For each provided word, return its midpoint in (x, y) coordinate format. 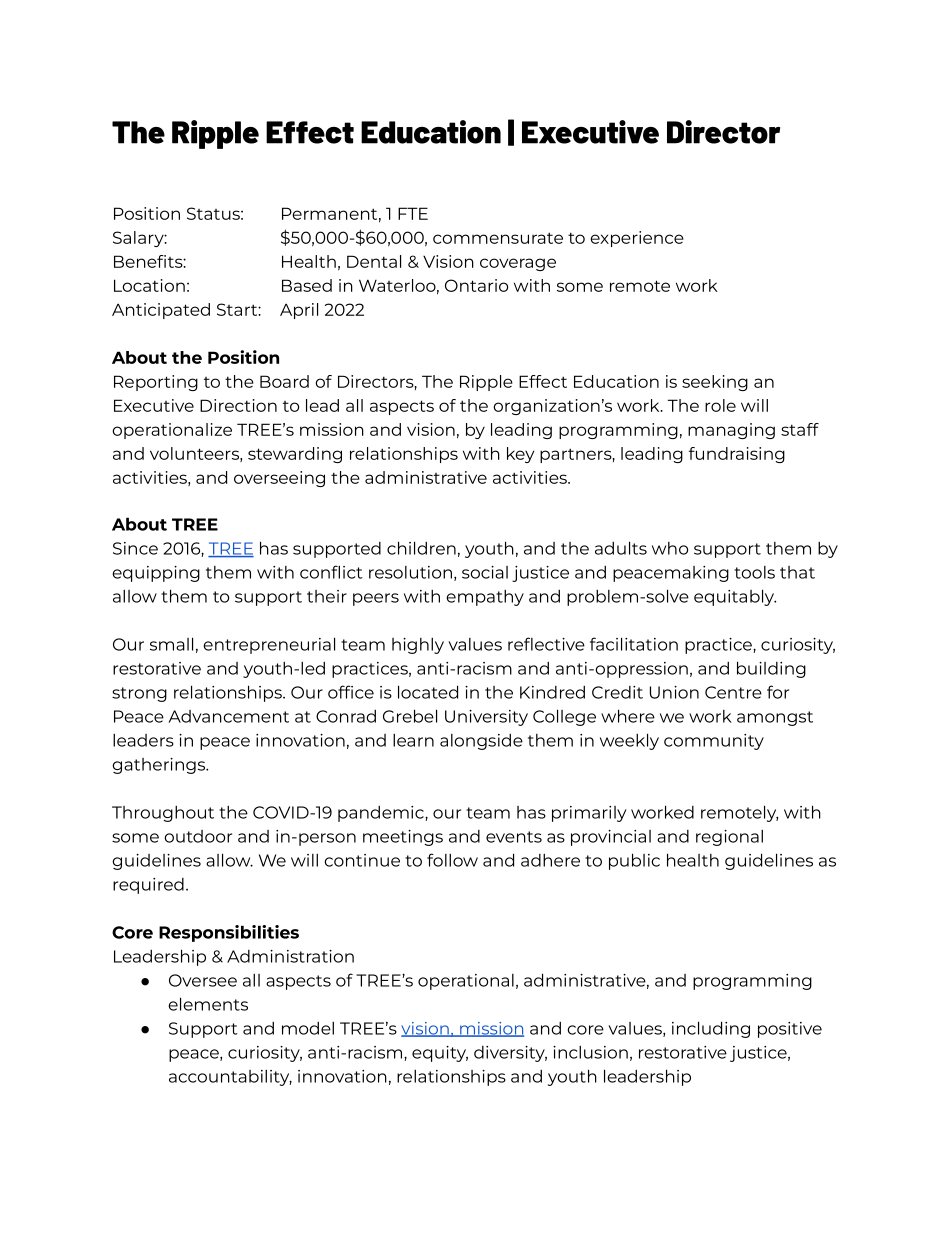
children (421, 548)
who (670, 548)
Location (149, 285)
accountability (230, 1078)
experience (637, 239)
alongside (481, 742)
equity (440, 1054)
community (714, 742)
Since (135, 548)
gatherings (160, 766)
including (711, 1029)
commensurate (498, 238)
